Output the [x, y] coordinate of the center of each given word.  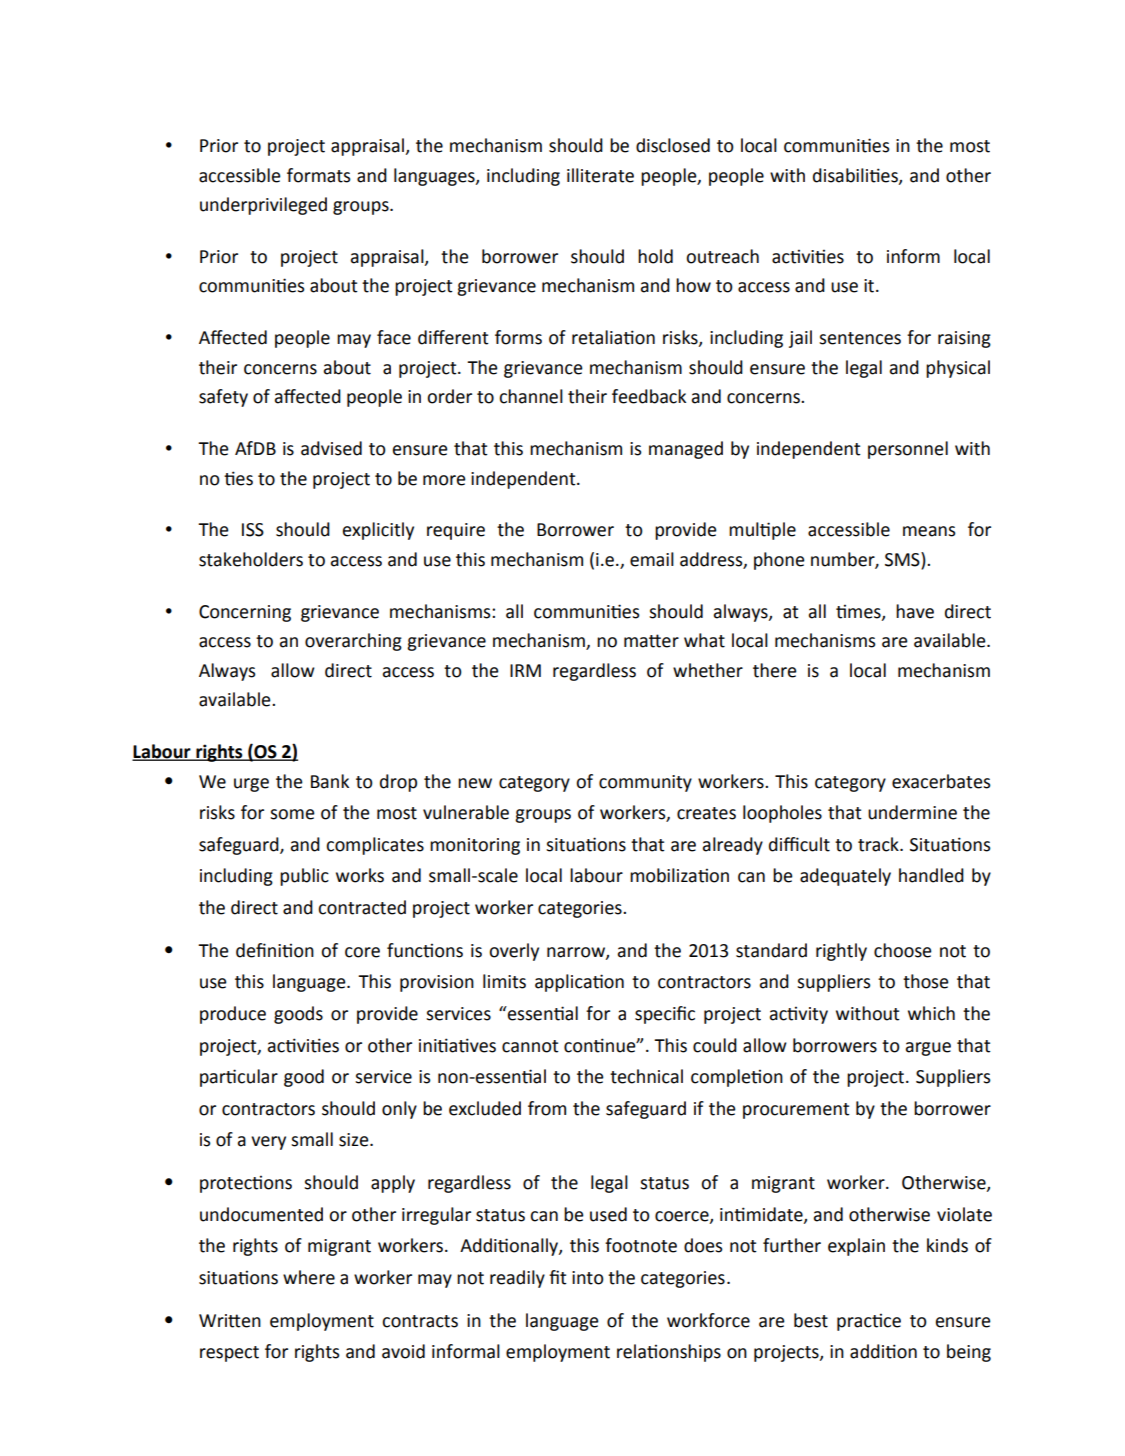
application [579, 983]
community [645, 783]
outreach [722, 256]
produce [233, 1015]
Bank [330, 781]
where [309, 1277]
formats [318, 175]
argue [928, 1049]
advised [331, 448]
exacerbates [941, 781]
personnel [908, 450]
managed [686, 450]
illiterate [600, 175]
